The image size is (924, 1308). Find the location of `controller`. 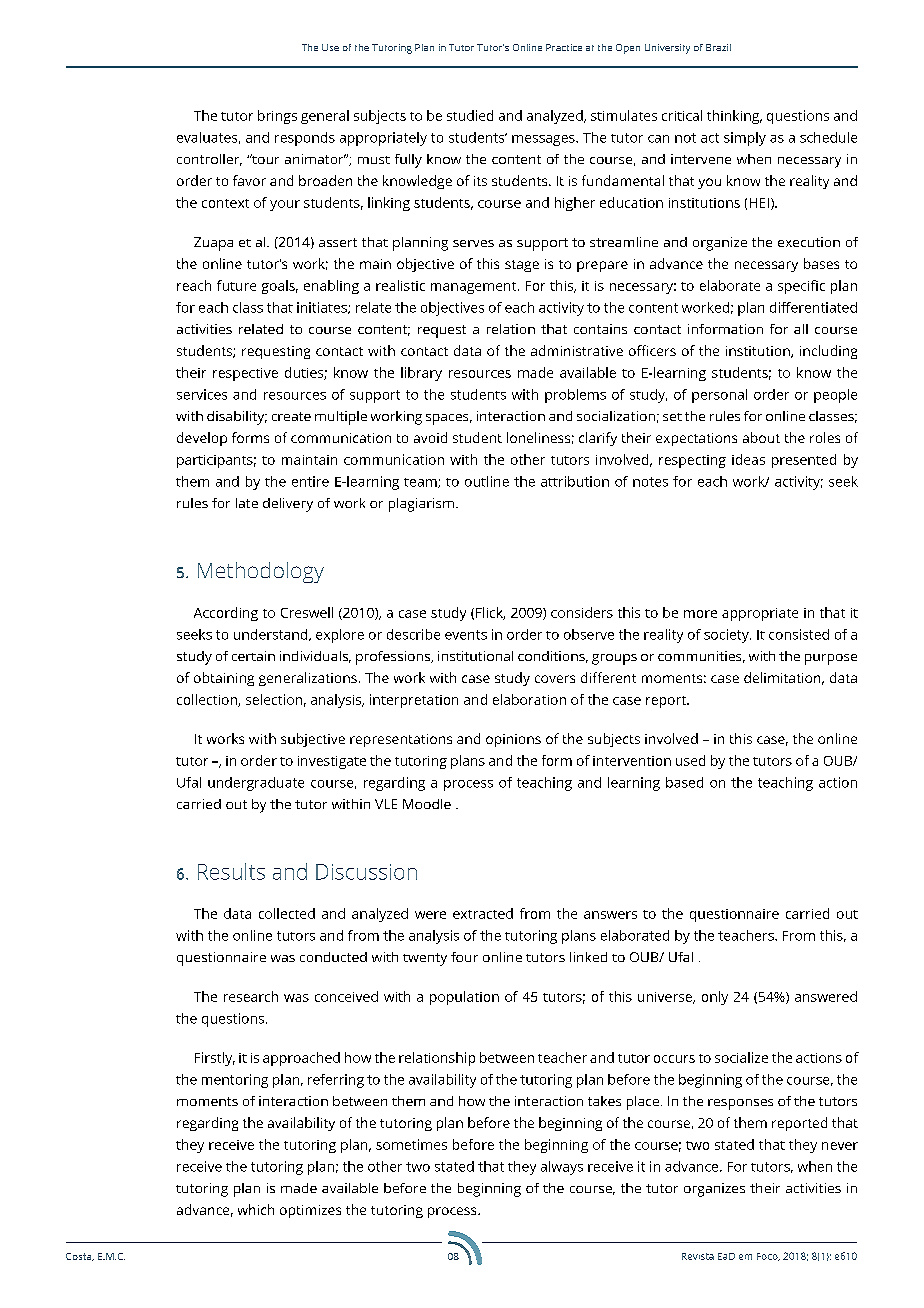

controller is located at coordinates (209, 160).
